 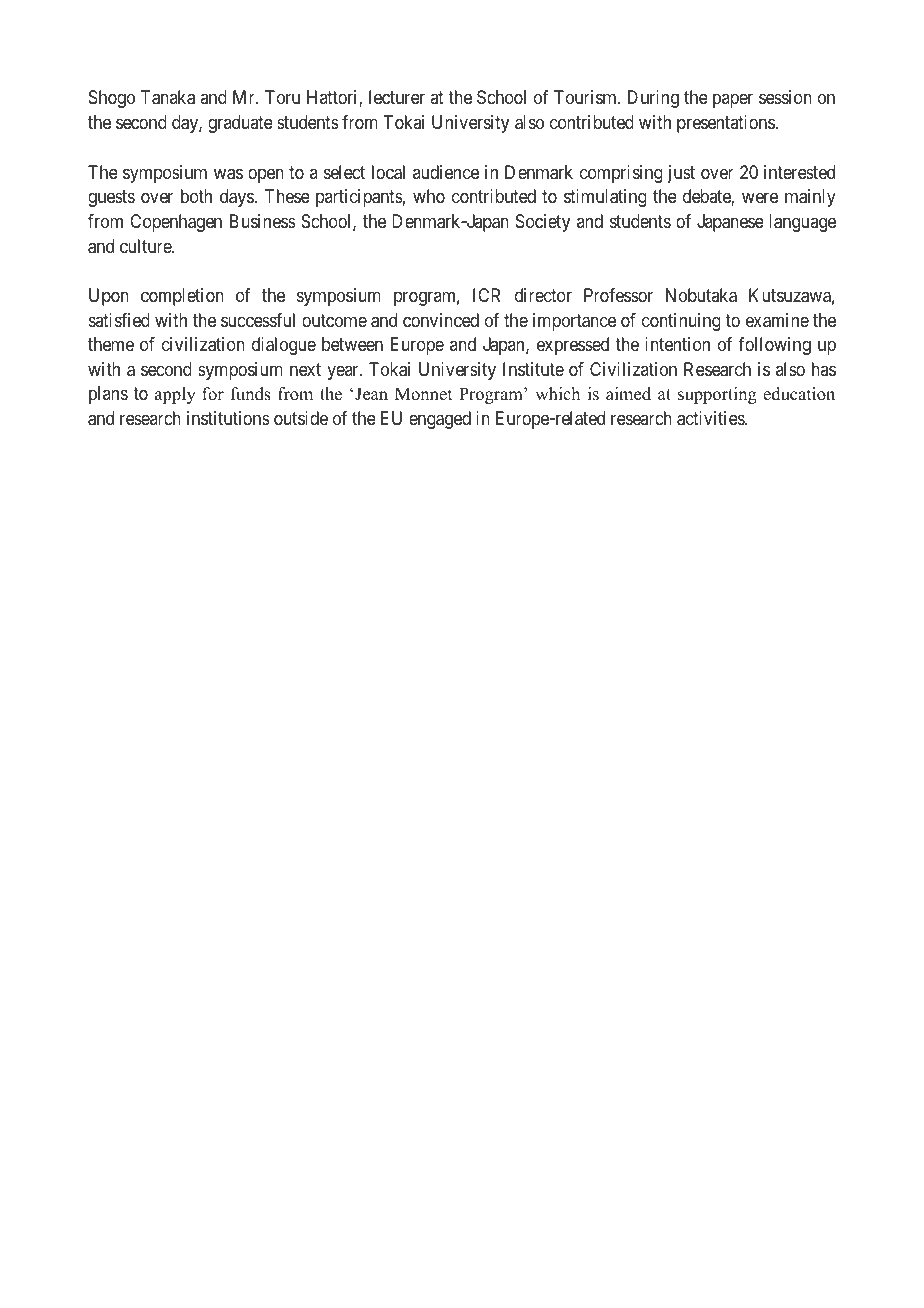 What do you see at coordinates (802, 223) in the page?
I see `language` at bounding box center [802, 223].
